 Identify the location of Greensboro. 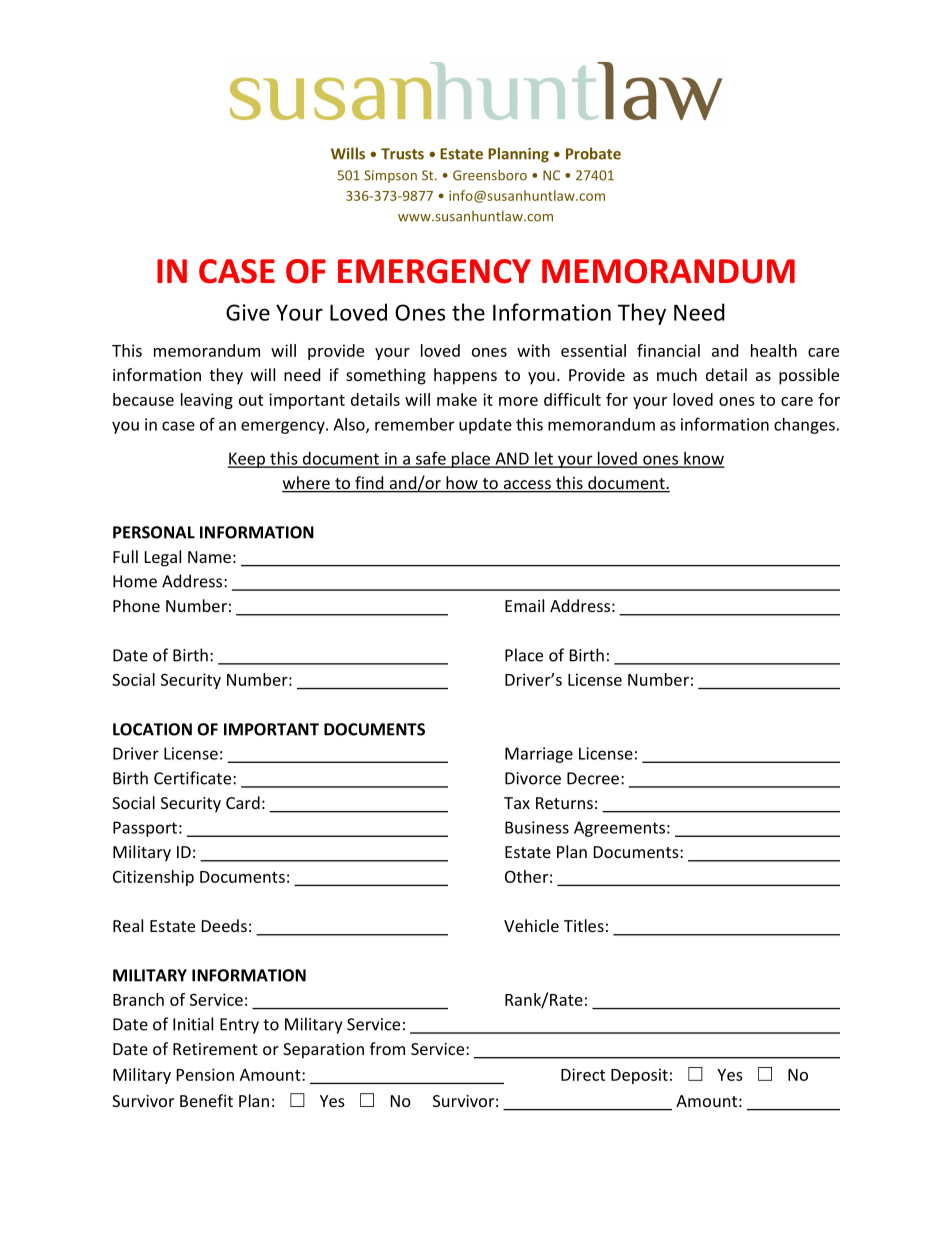
(490, 175).
